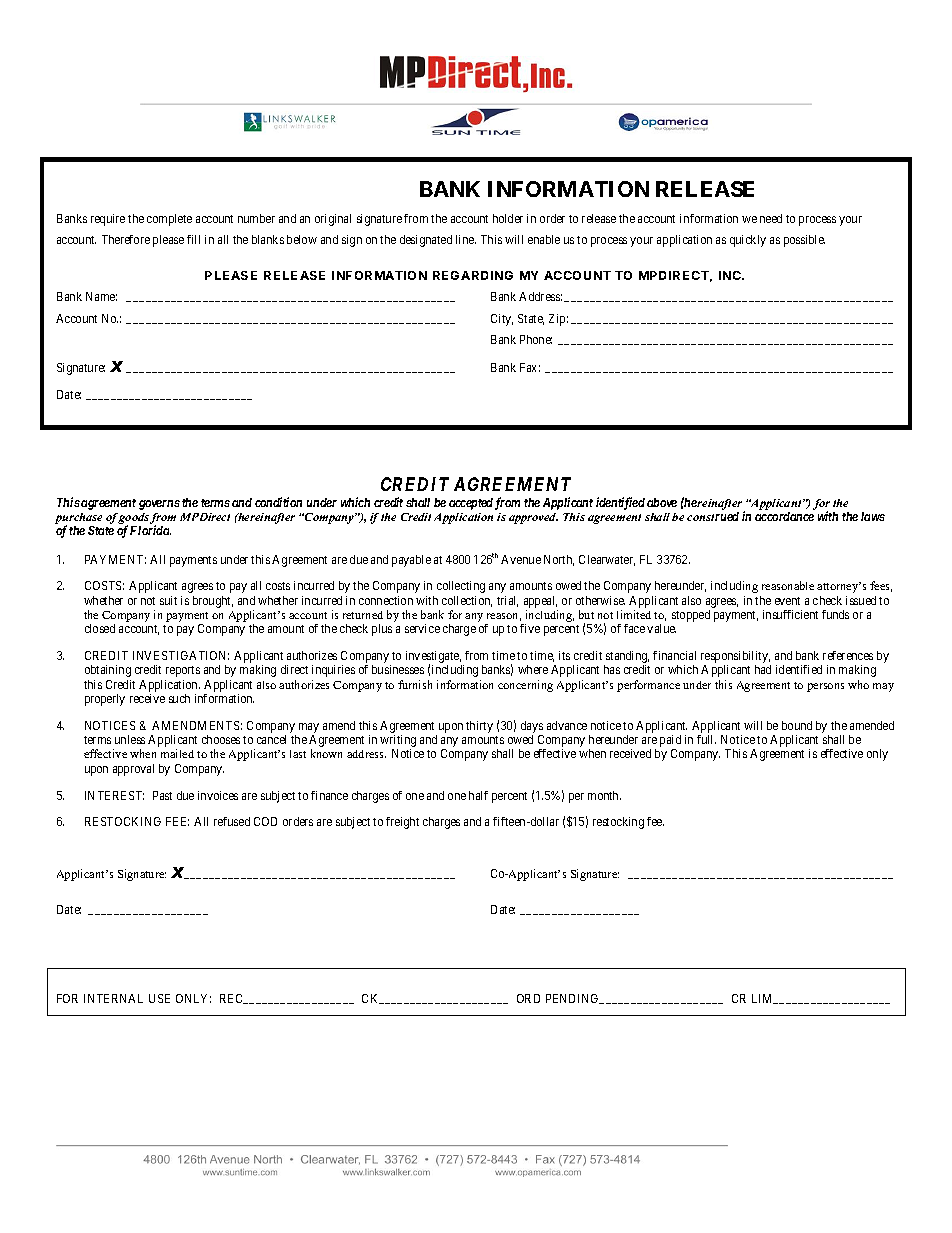 The height and width of the screenshot is (1233, 952). Describe the element at coordinates (467, 601) in the screenshot. I see `collection` at that location.
